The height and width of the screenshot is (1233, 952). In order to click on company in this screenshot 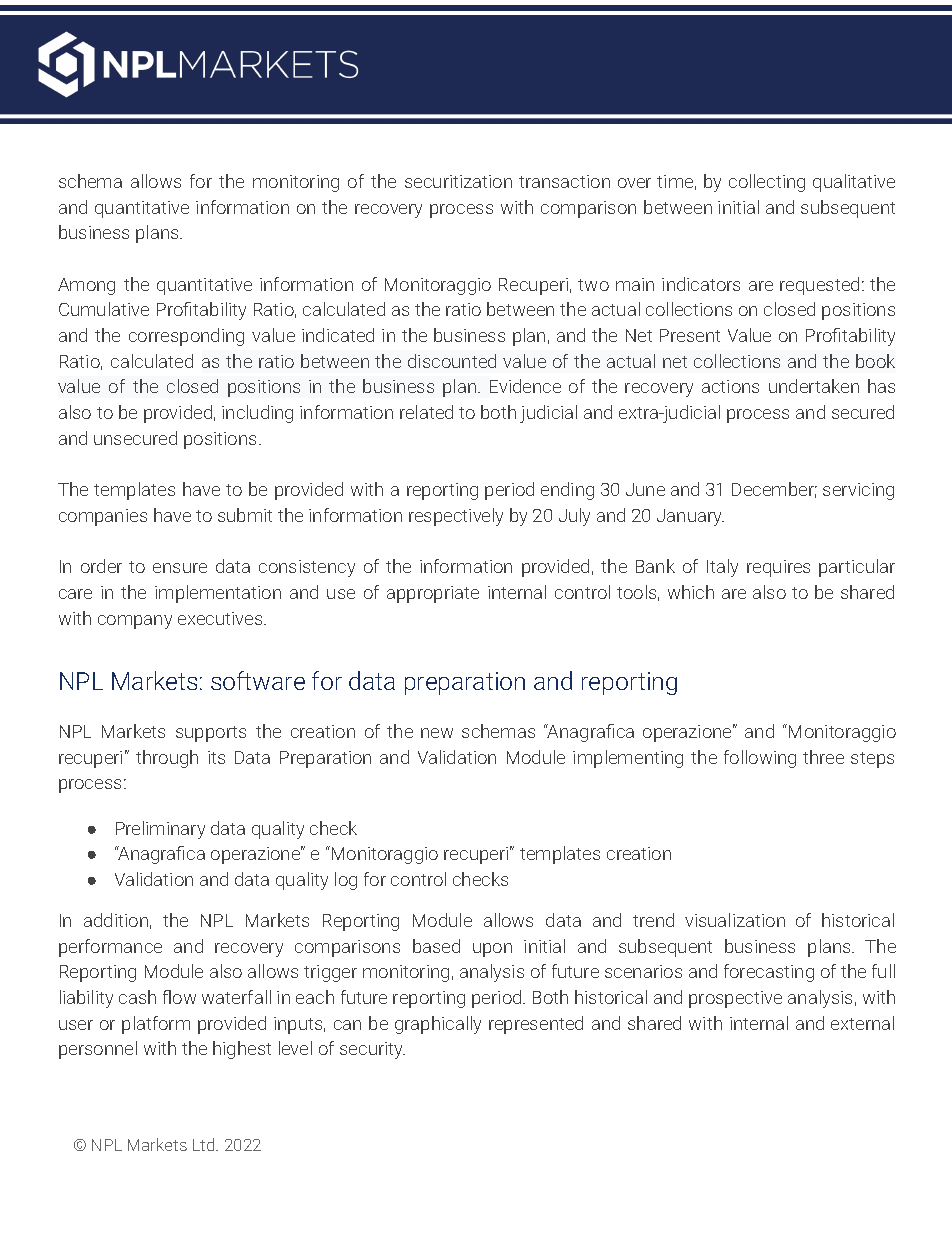, I will do `click(135, 622)`.
